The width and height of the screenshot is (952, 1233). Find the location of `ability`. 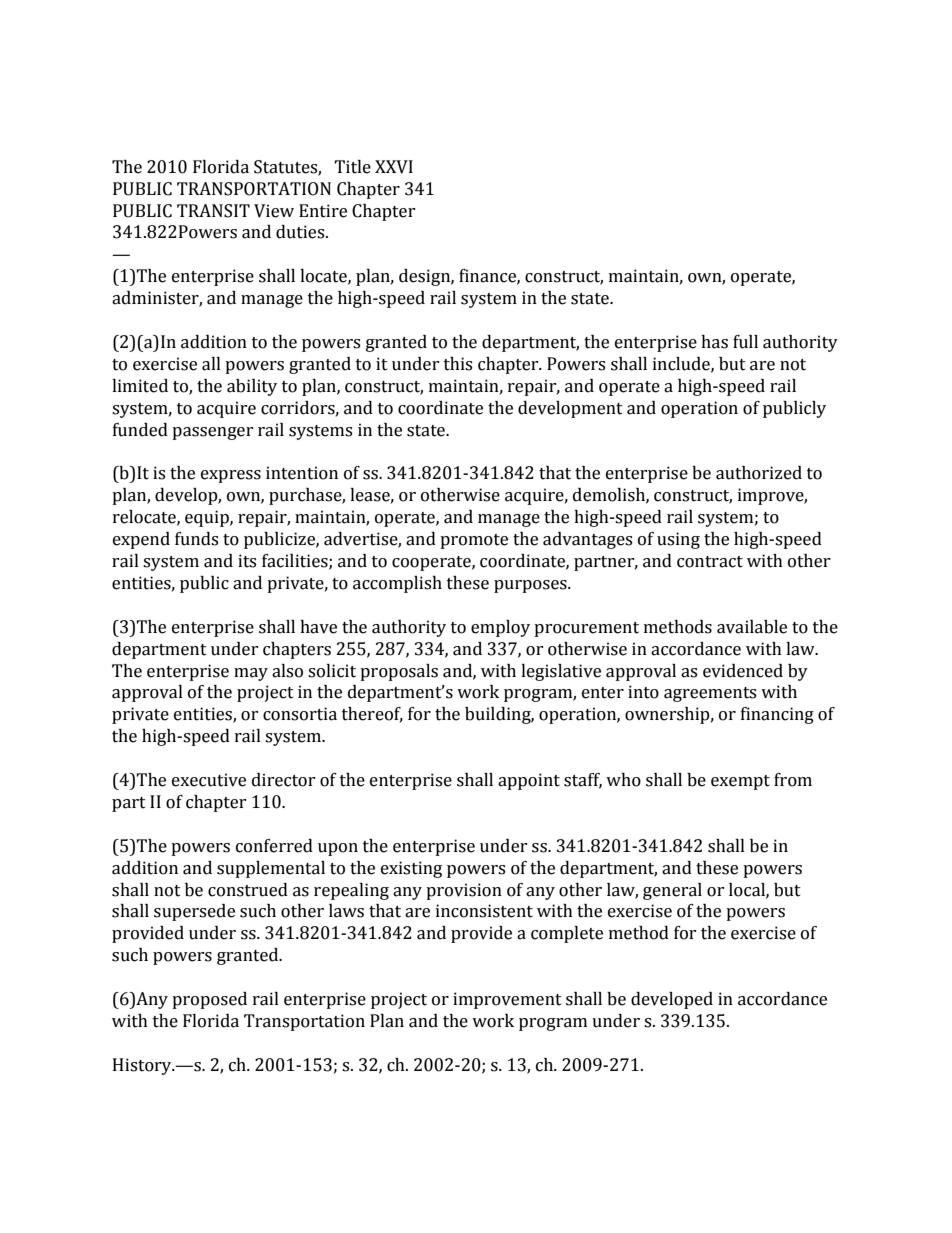

ability is located at coordinates (252, 387).
